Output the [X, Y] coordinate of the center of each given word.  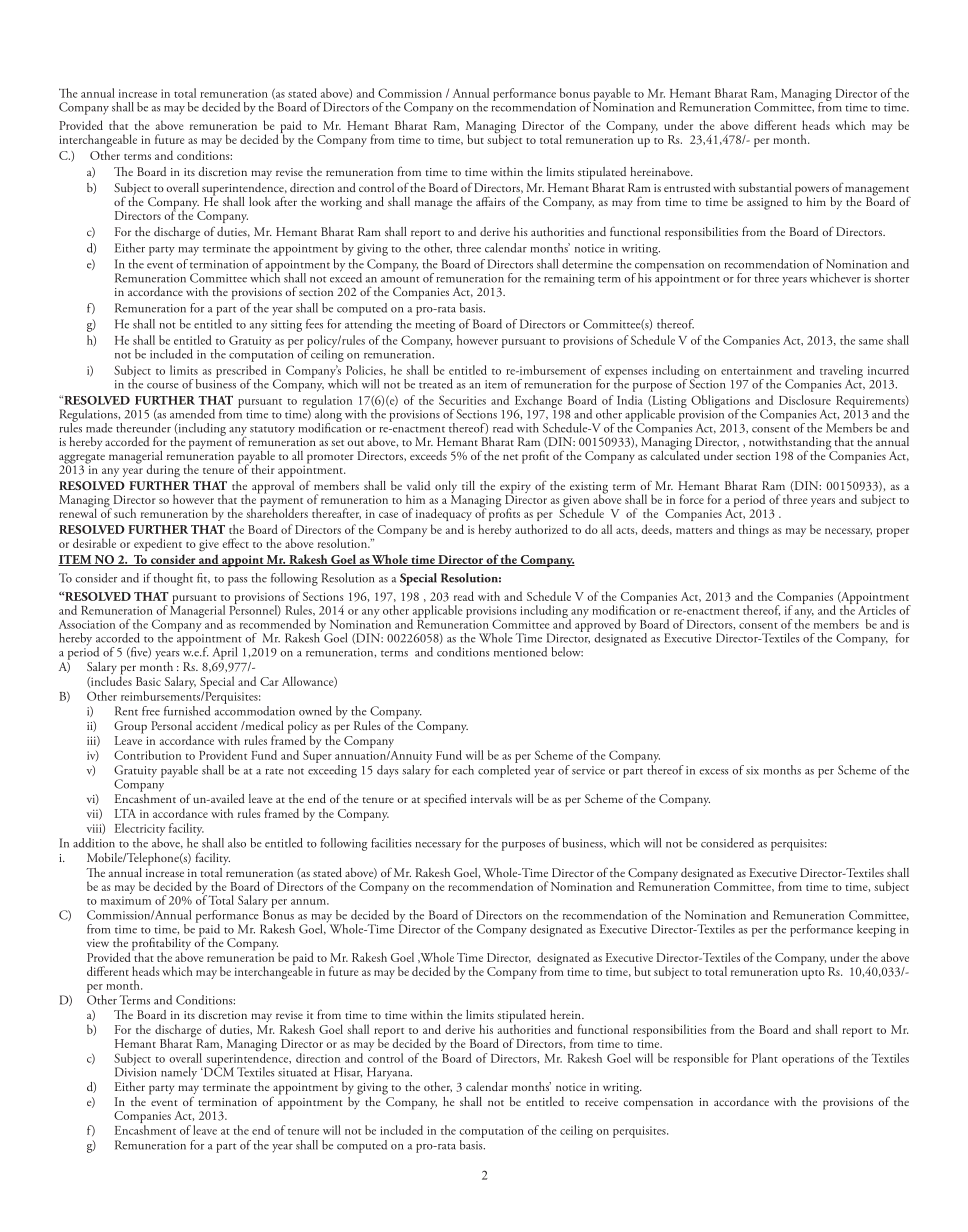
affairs [490, 201]
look [260, 201]
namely [179, 1073]
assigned [767, 203]
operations [808, 1060]
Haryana [389, 1073]
